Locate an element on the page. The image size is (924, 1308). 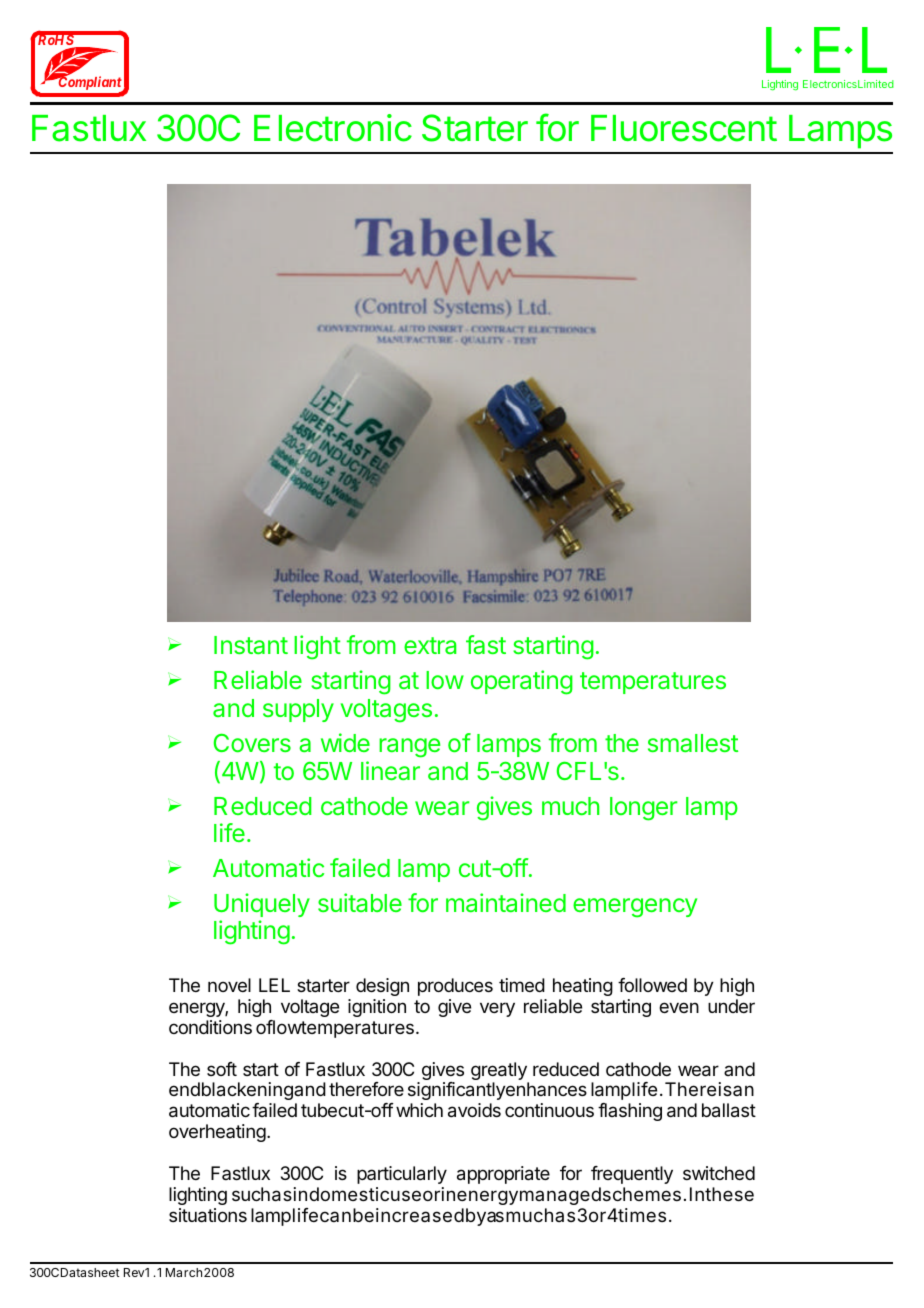
range is located at coordinates (409, 748).
